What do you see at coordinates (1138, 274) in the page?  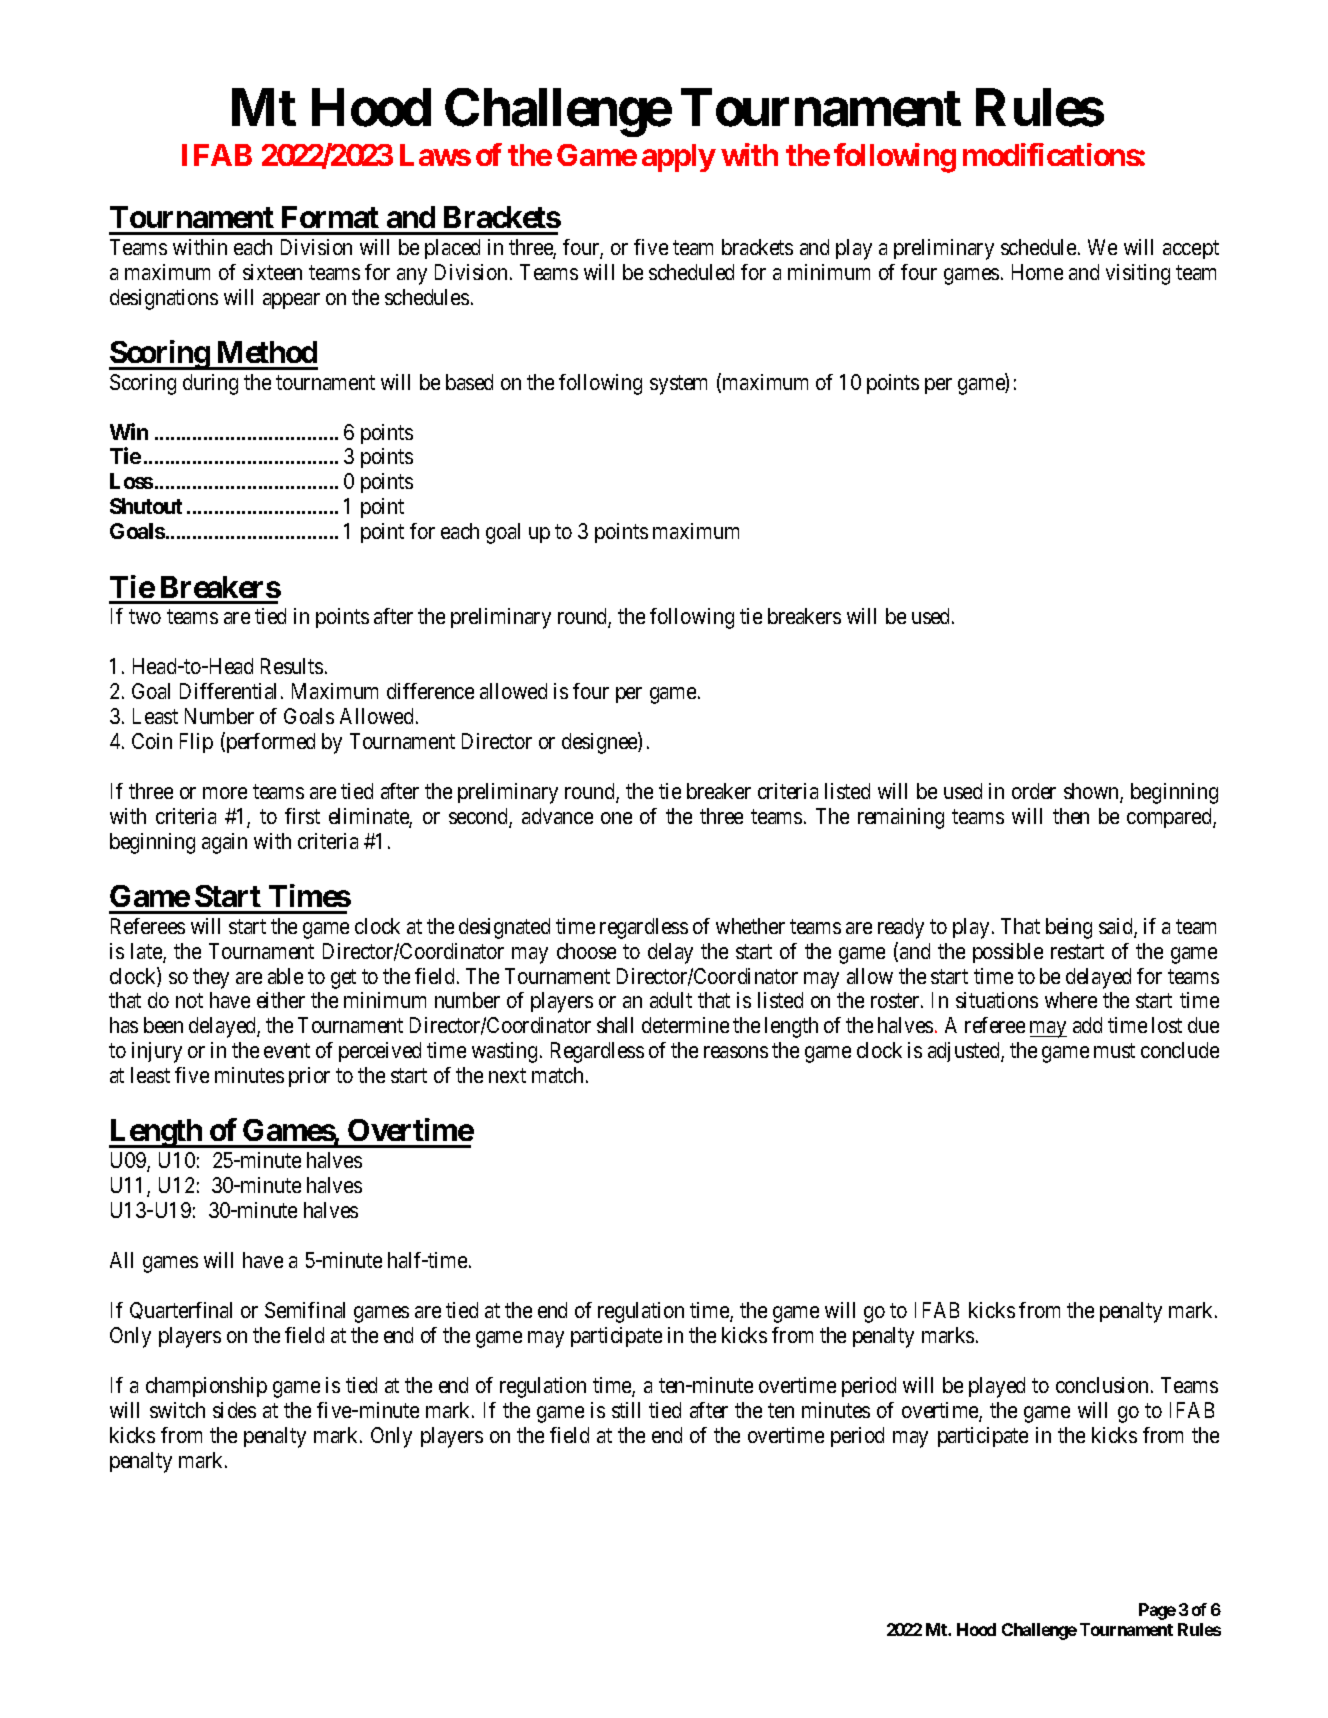 I see `visiting` at bounding box center [1138, 274].
